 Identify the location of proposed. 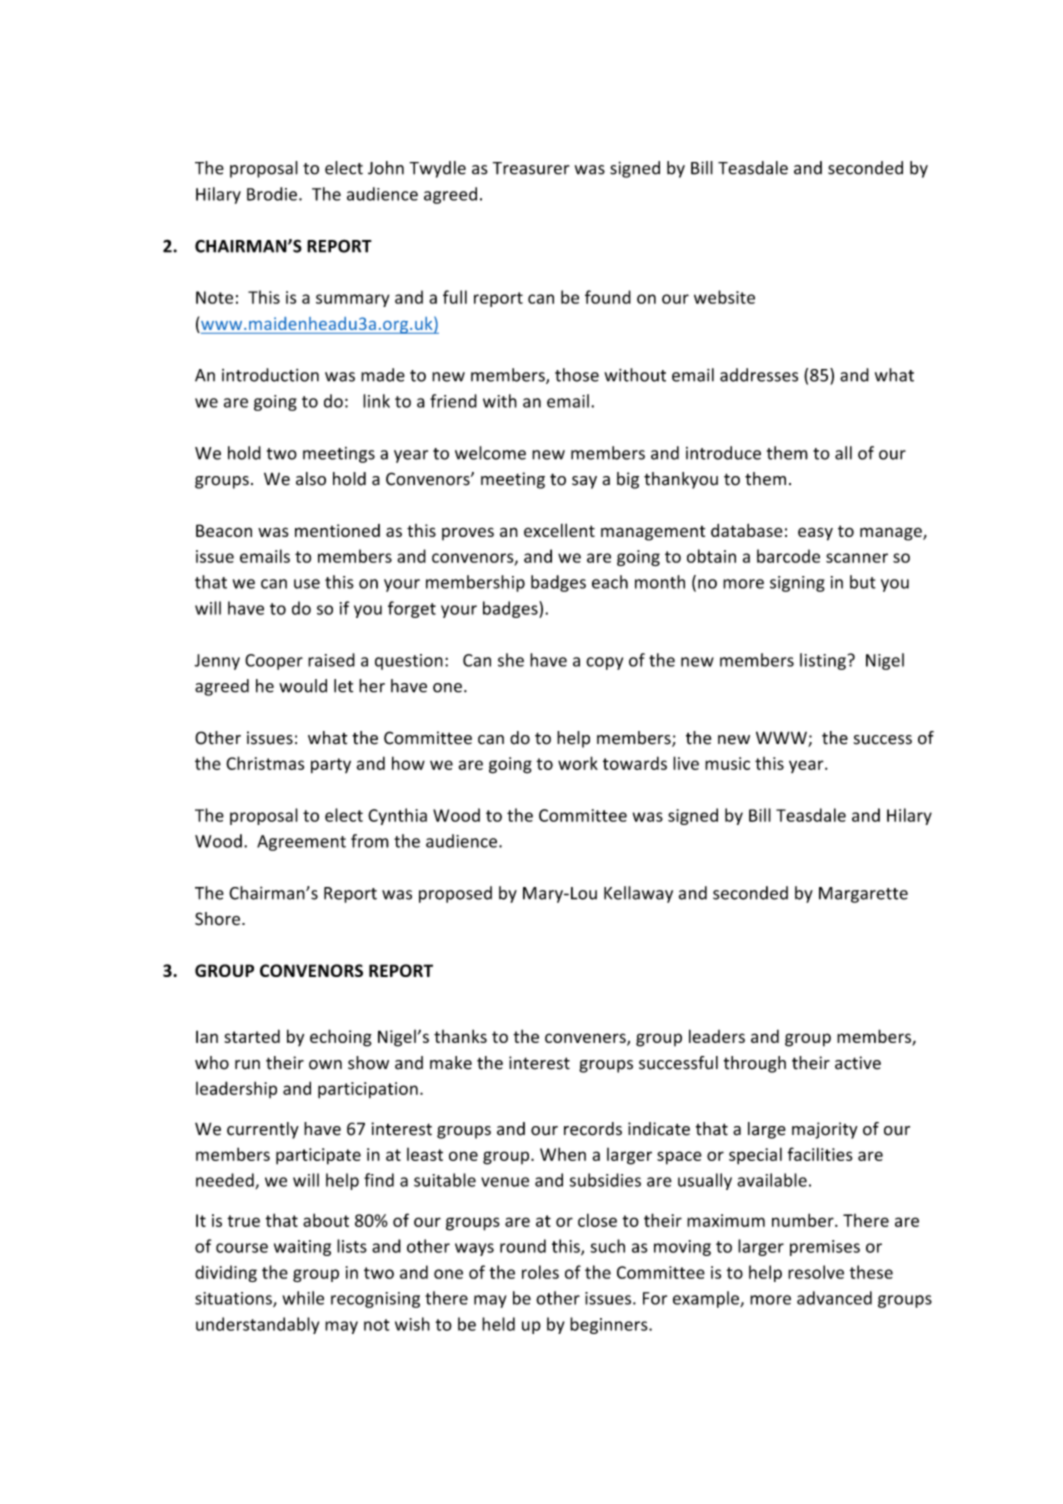
(455, 894).
